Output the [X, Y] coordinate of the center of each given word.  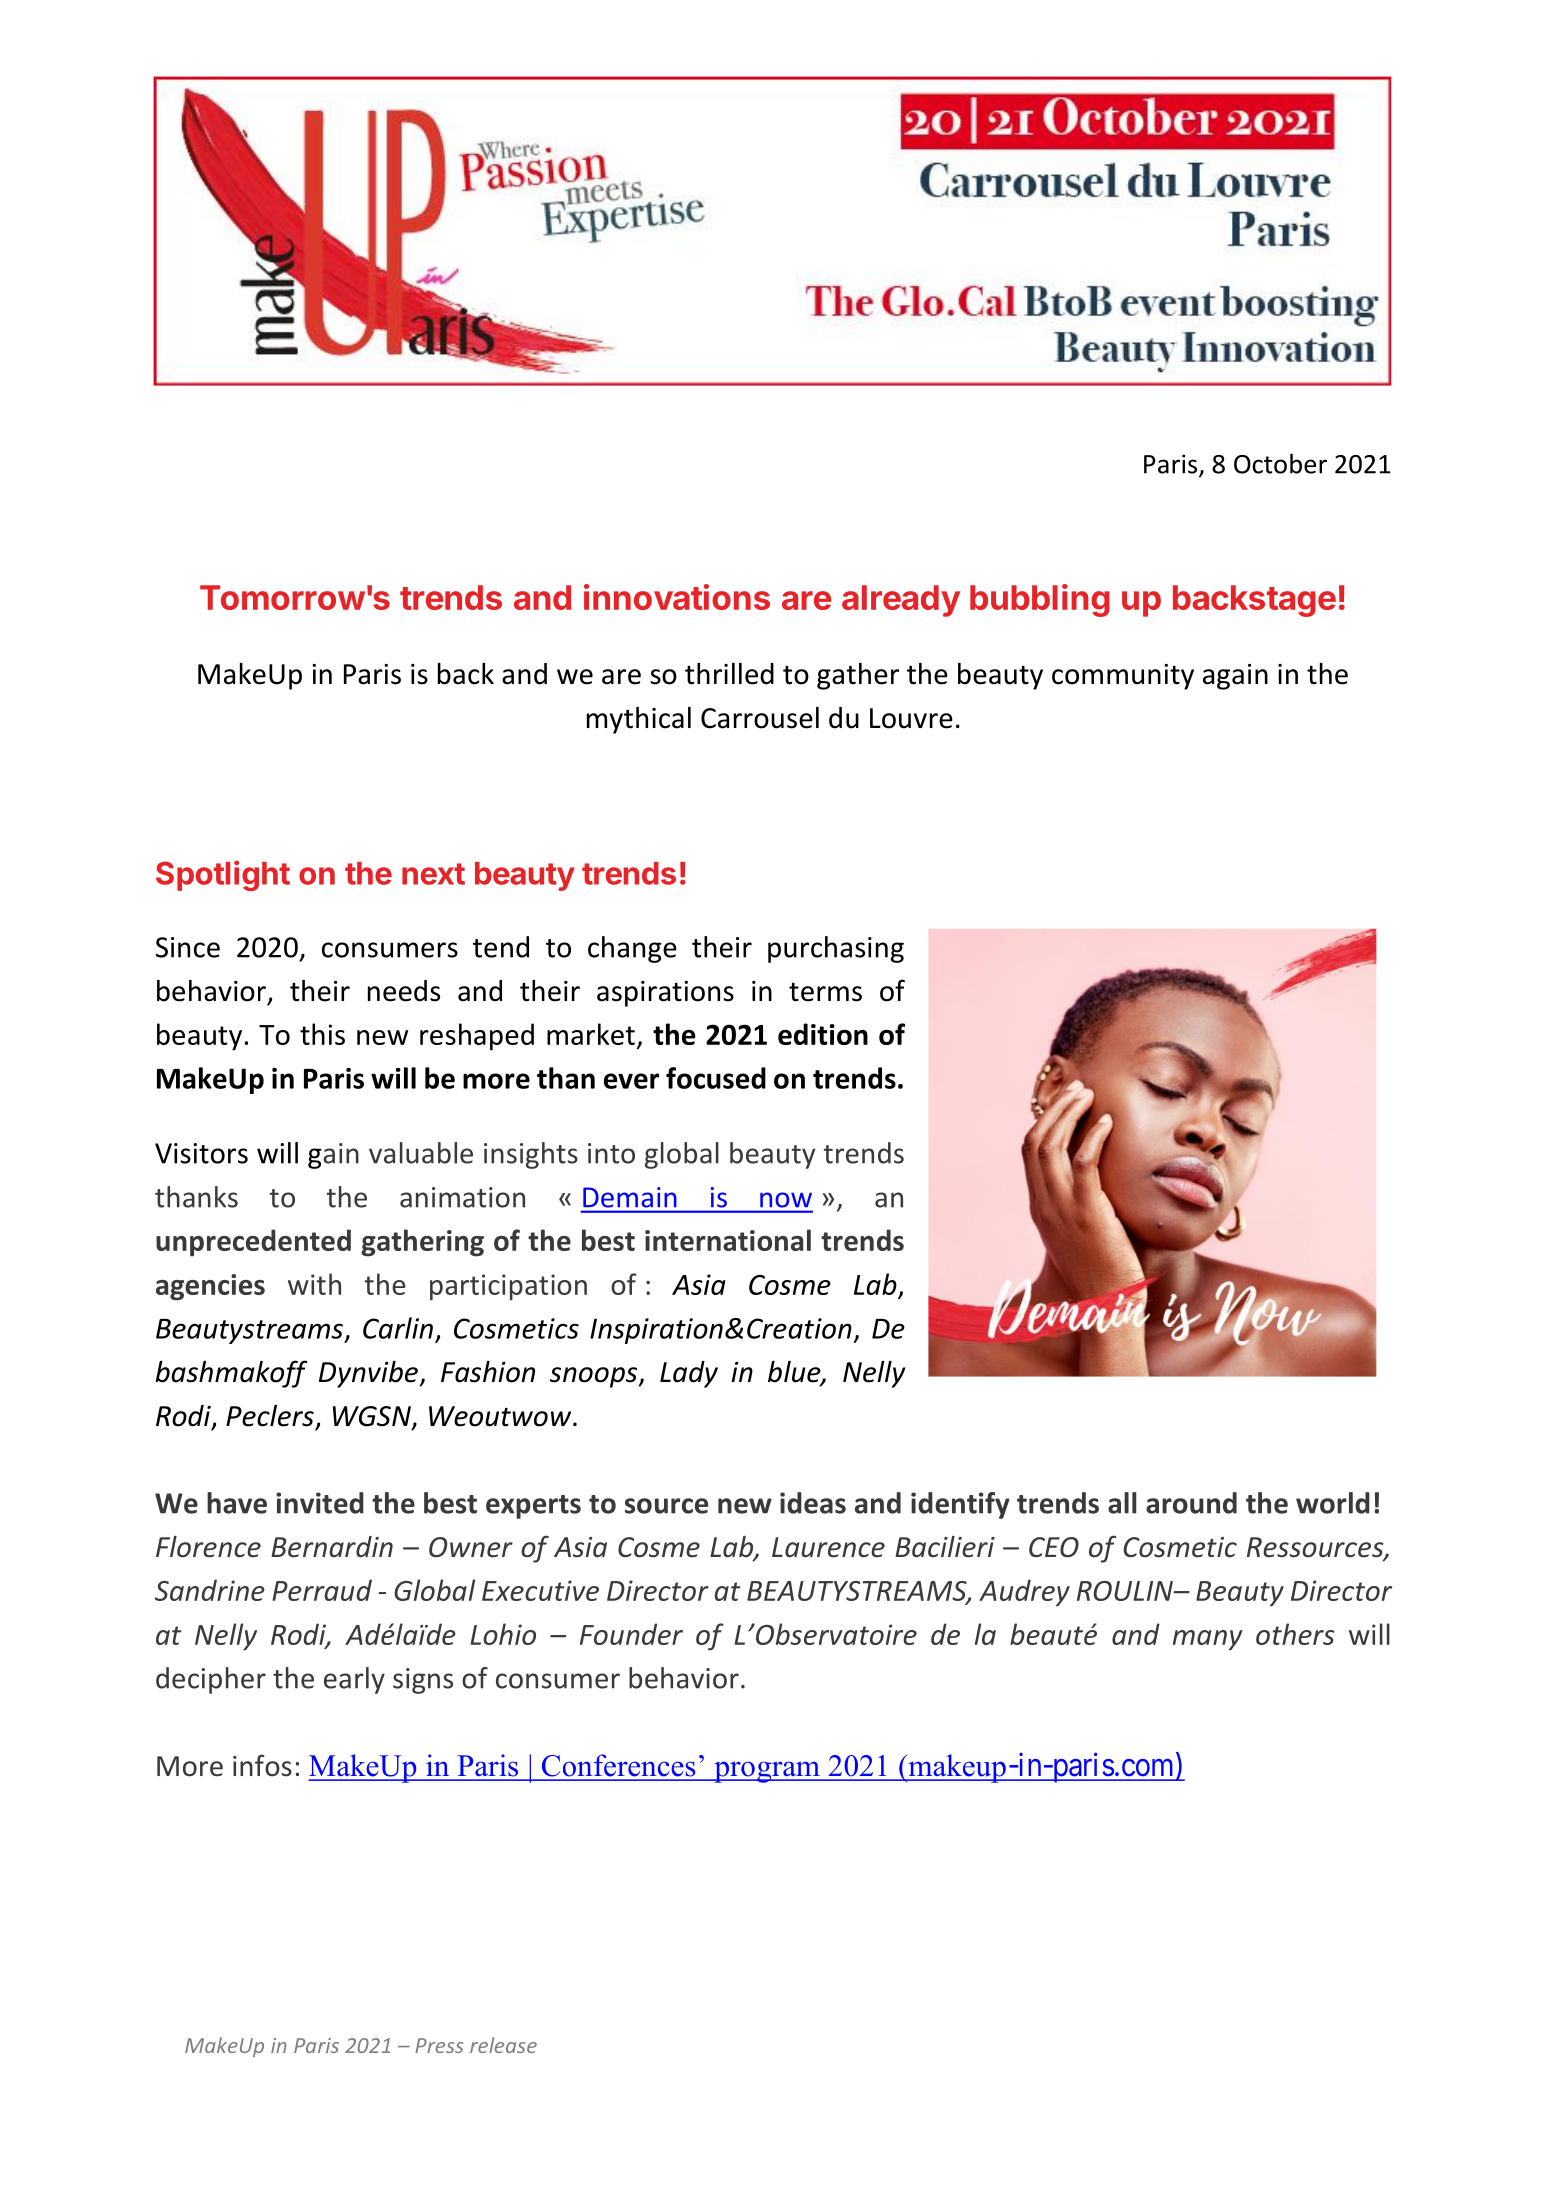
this [322, 1034]
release [503, 2045]
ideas [813, 1503]
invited [320, 1503]
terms [825, 992]
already [901, 601]
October [1280, 463]
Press [439, 2045]
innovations [677, 597]
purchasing [836, 949]
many [1208, 1640]
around [1191, 1503]
